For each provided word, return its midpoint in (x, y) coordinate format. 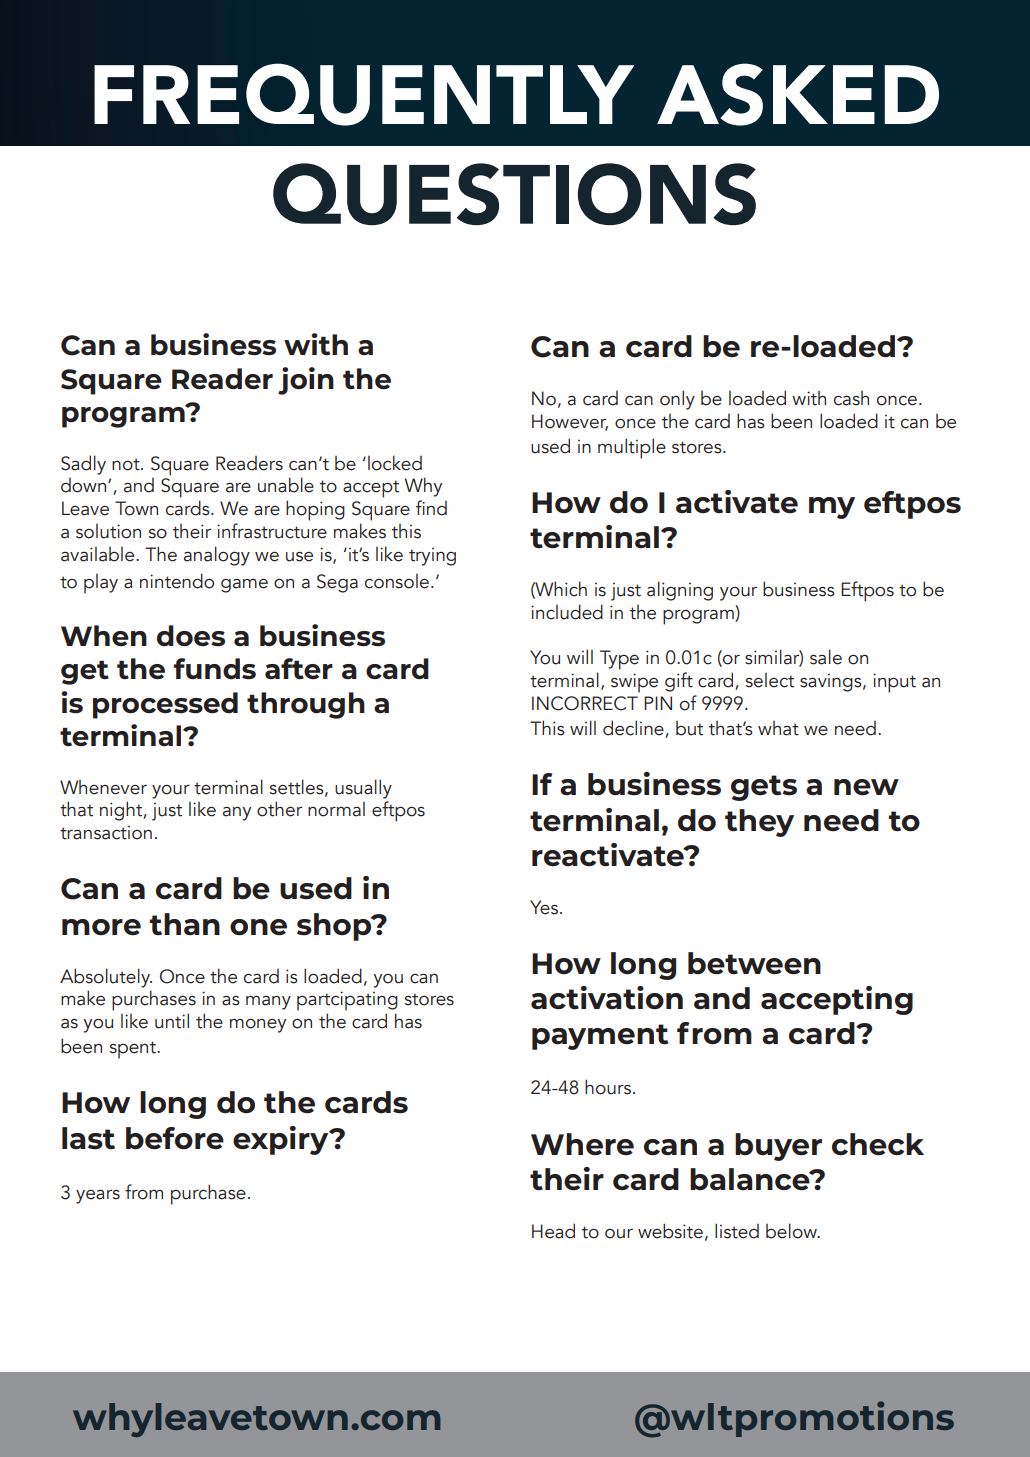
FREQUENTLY (364, 94)
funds (214, 669)
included (567, 612)
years (98, 1197)
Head (553, 1231)
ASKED (798, 94)
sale (826, 657)
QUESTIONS (514, 194)
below (792, 1231)
